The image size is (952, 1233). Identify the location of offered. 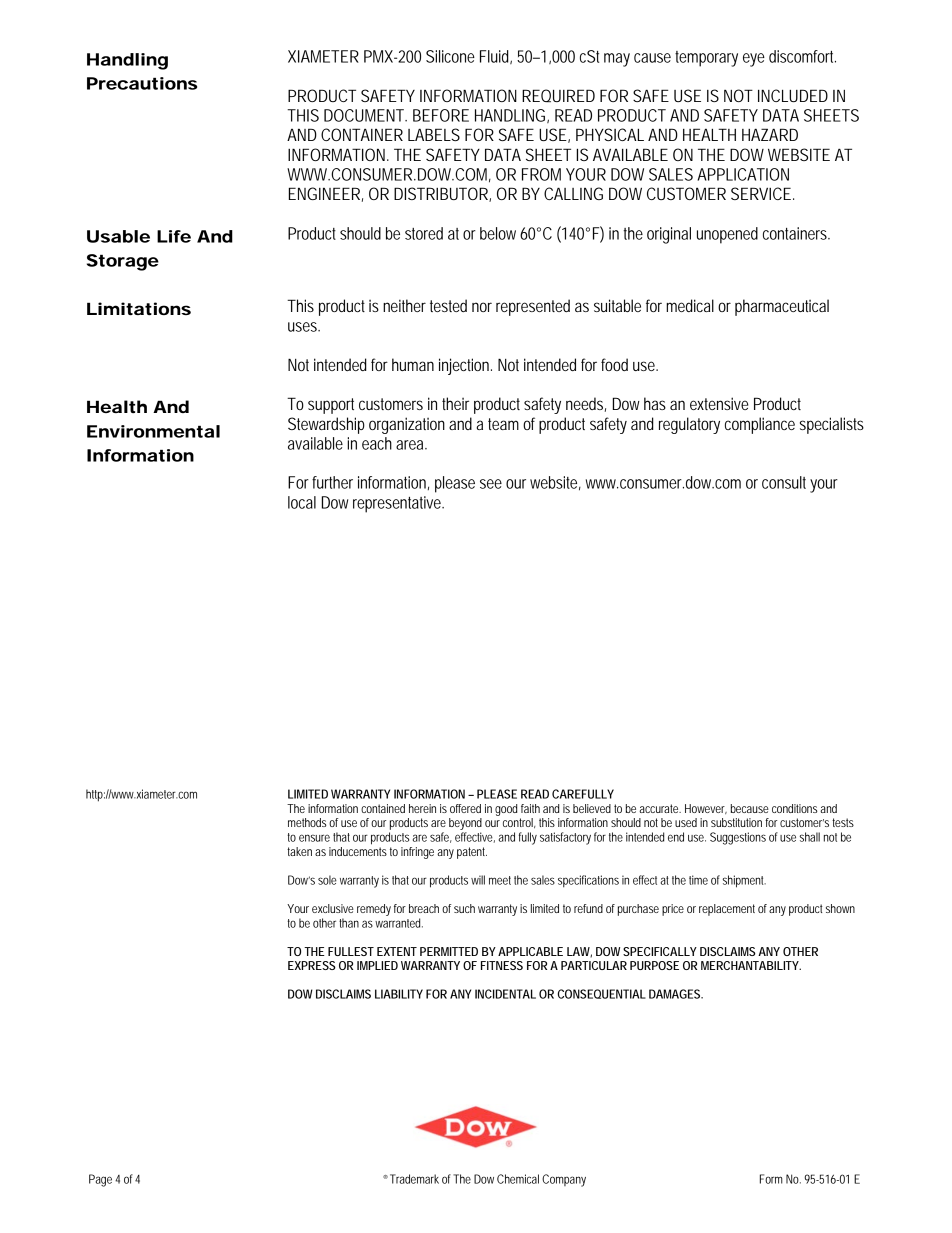
(465, 808).
